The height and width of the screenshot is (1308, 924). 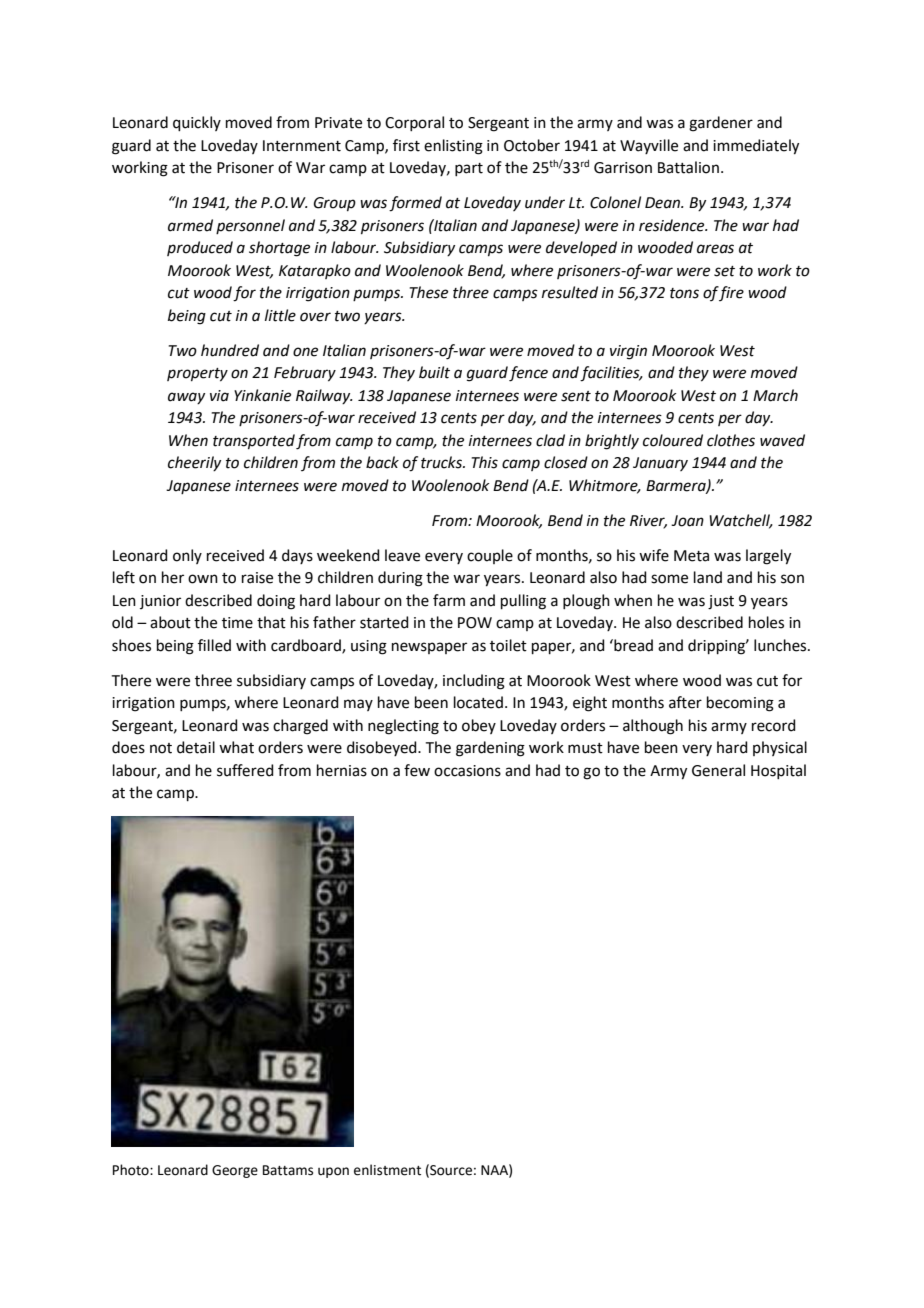 What do you see at coordinates (333, 1172) in the screenshot?
I see `upon` at bounding box center [333, 1172].
